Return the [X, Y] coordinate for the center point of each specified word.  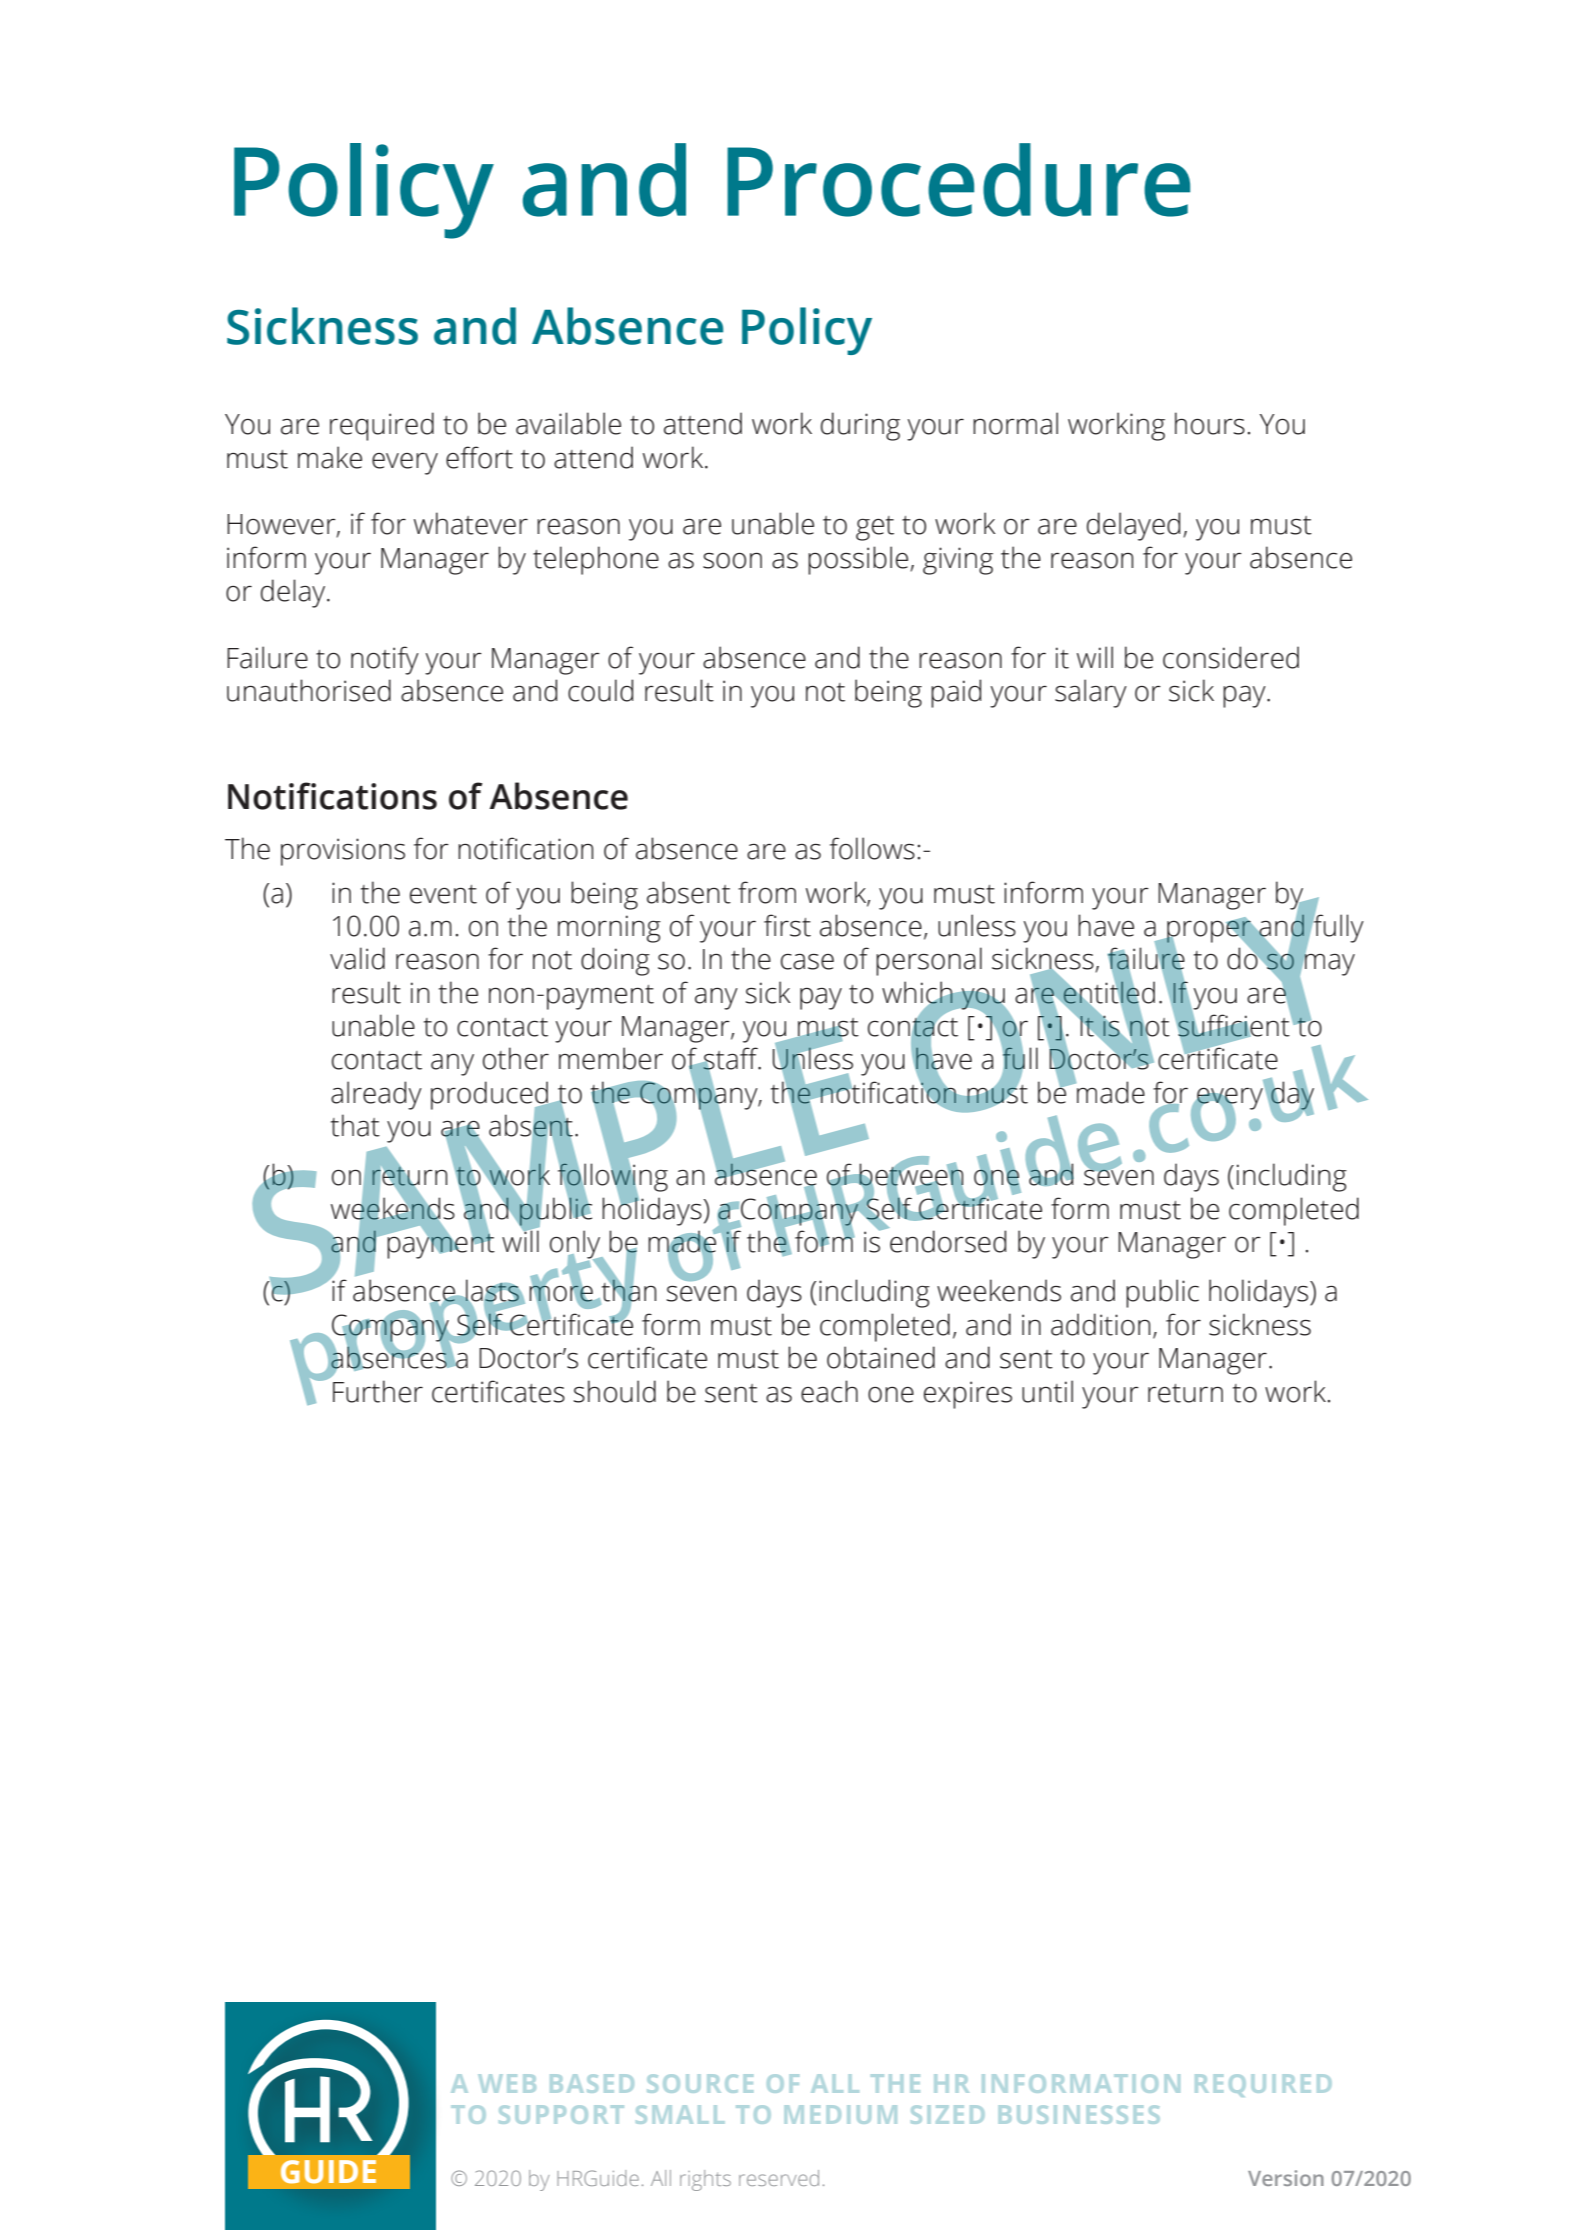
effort [479, 457]
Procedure [958, 180]
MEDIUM [841, 2114]
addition [1100, 1324]
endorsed [948, 1241]
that [355, 1125]
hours [1210, 423]
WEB [507, 2083]
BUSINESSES [1079, 2114]
